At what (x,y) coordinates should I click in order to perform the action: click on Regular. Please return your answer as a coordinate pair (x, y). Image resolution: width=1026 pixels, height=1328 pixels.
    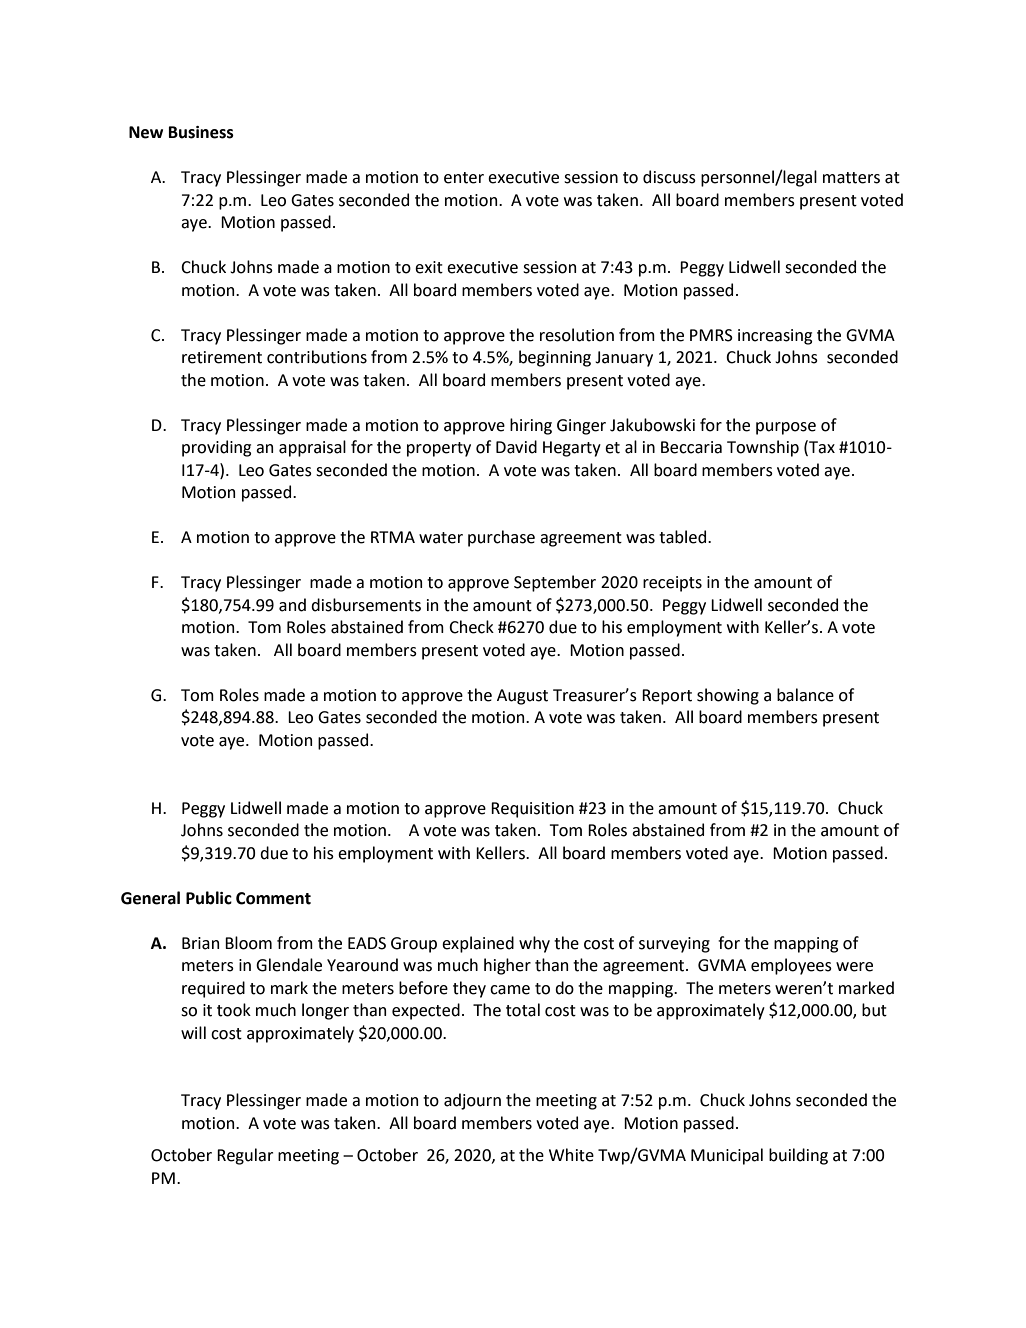
    Looking at the image, I should click on (245, 1156).
